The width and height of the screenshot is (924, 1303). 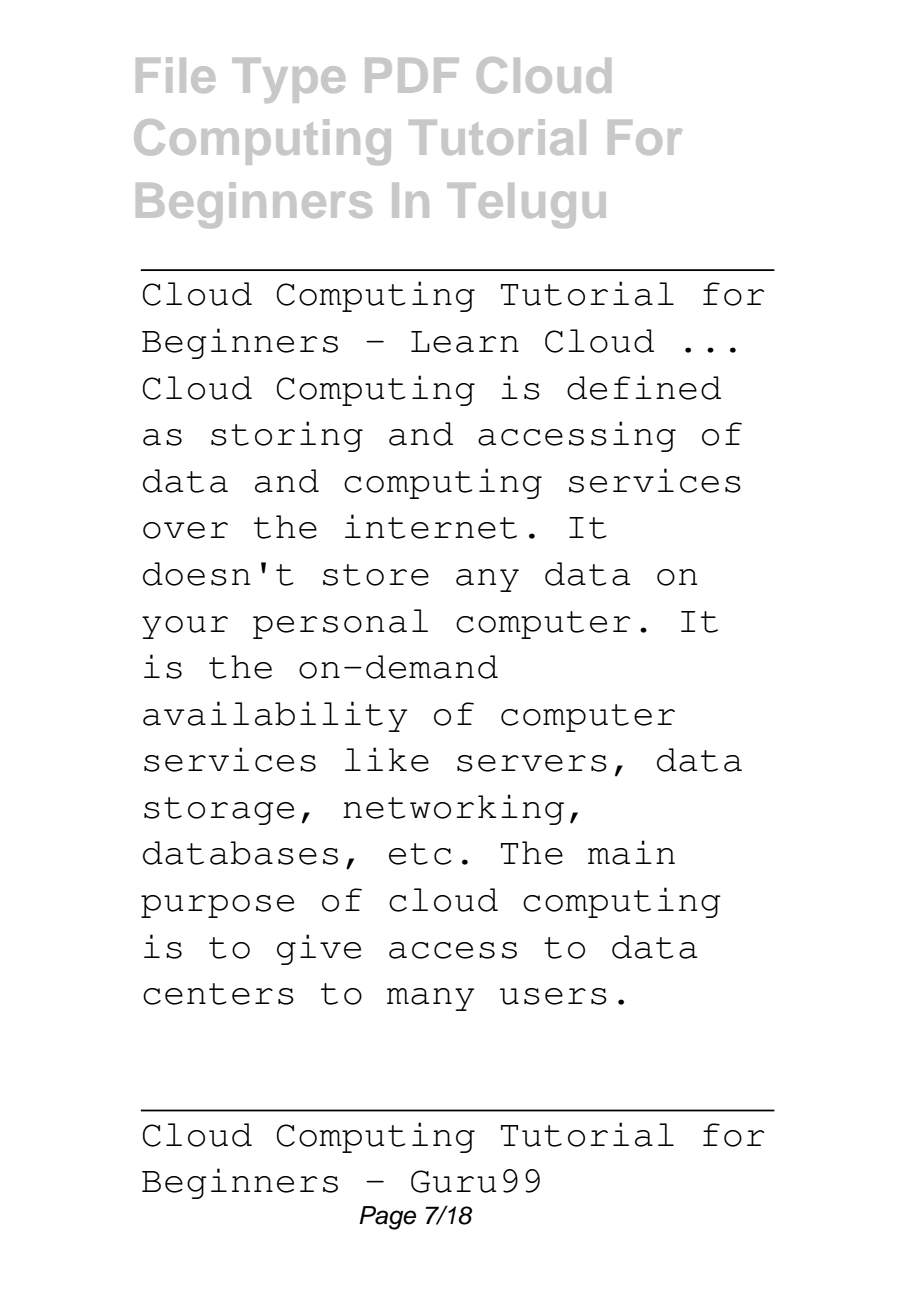 I want to click on centers, so click(x=218, y=994).
